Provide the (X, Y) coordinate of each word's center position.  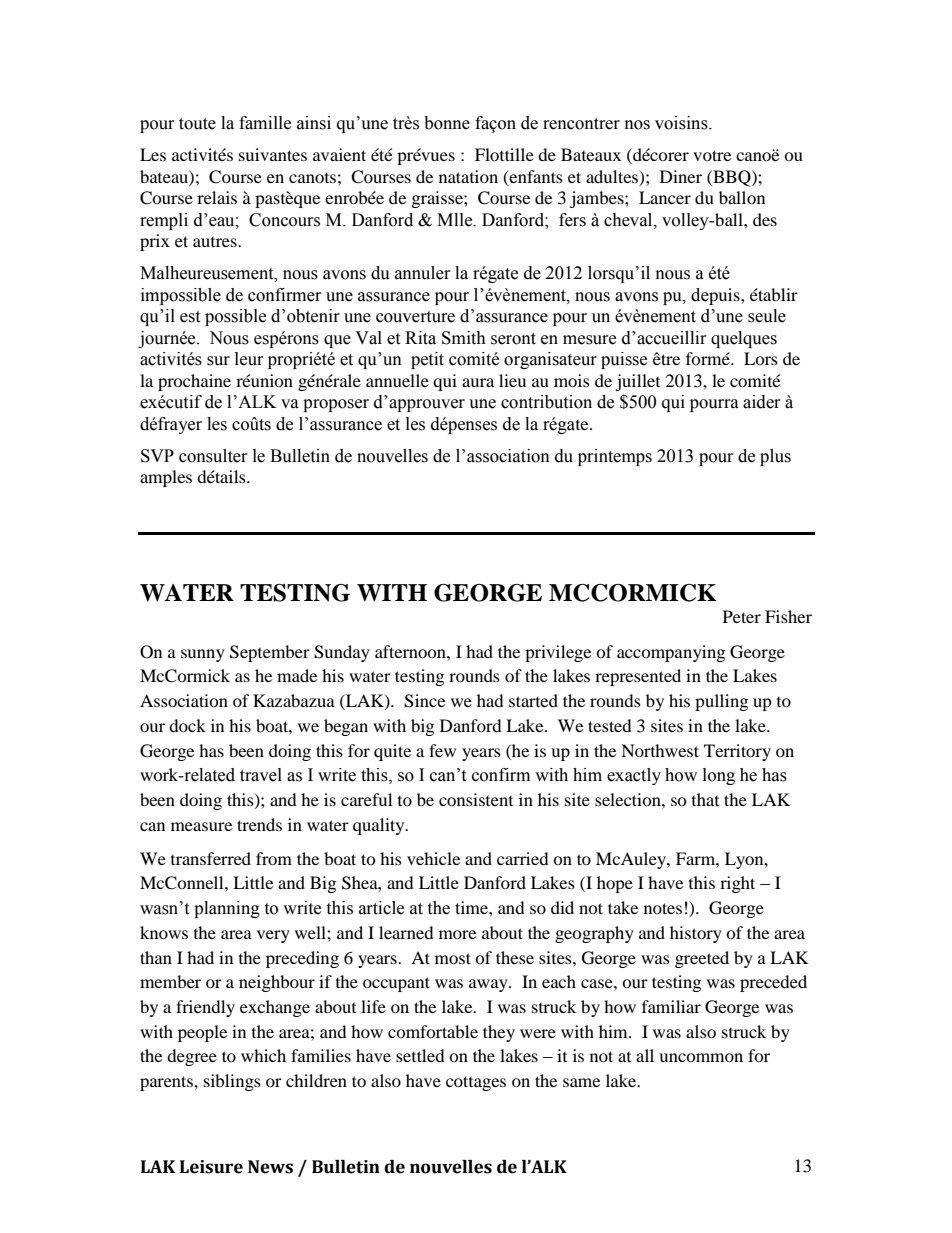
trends (259, 824)
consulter (213, 456)
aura (478, 382)
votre (712, 155)
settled (420, 1055)
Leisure (211, 1167)
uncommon (701, 1057)
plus (775, 457)
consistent (476, 799)
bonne (447, 123)
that (705, 799)
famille (265, 123)
